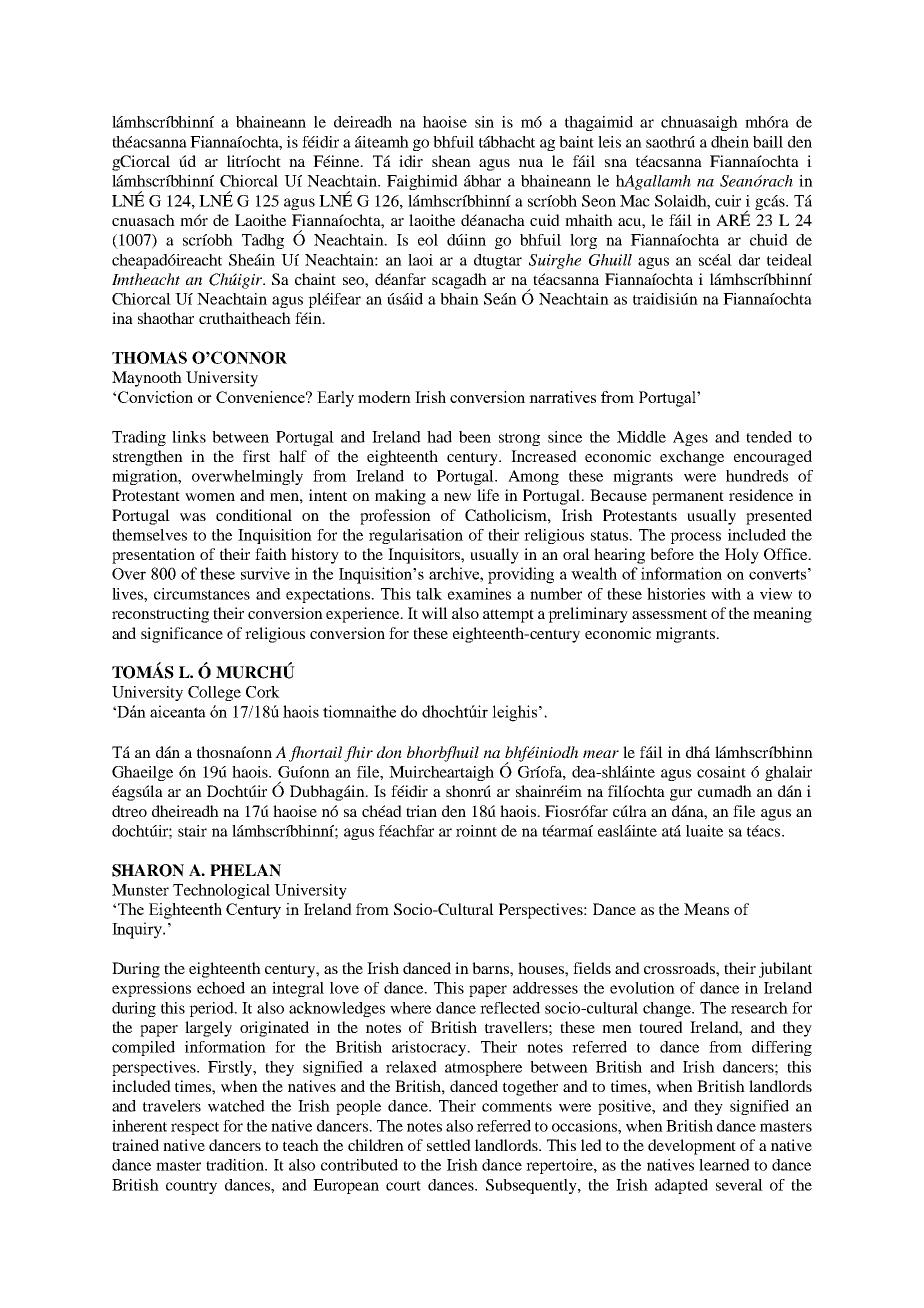  I want to click on stair, so click(192, 831).
